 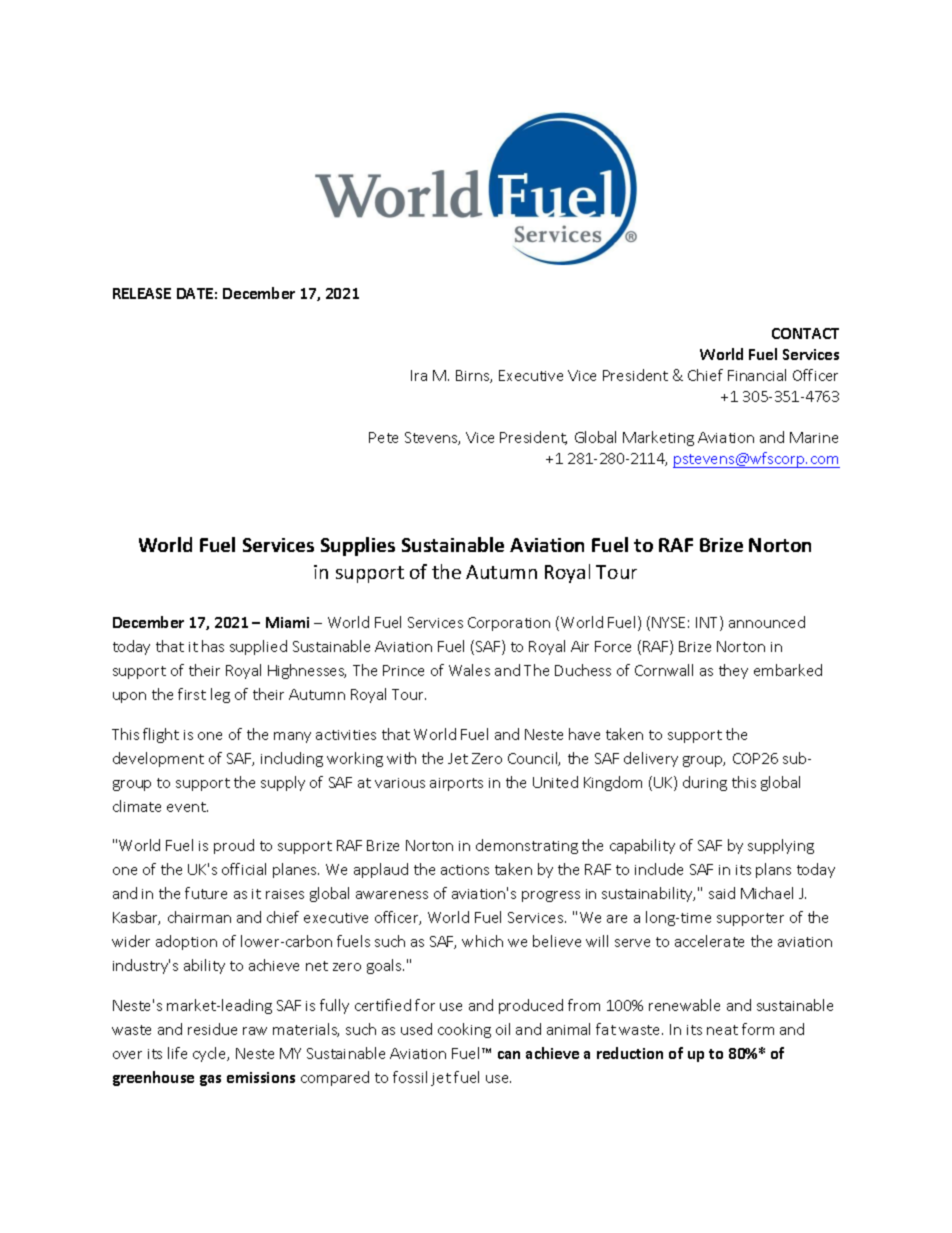 What do you see at coordinates (509, 624) in the screenshot?
I see `Corporation` at bounding box center [509, 624].
